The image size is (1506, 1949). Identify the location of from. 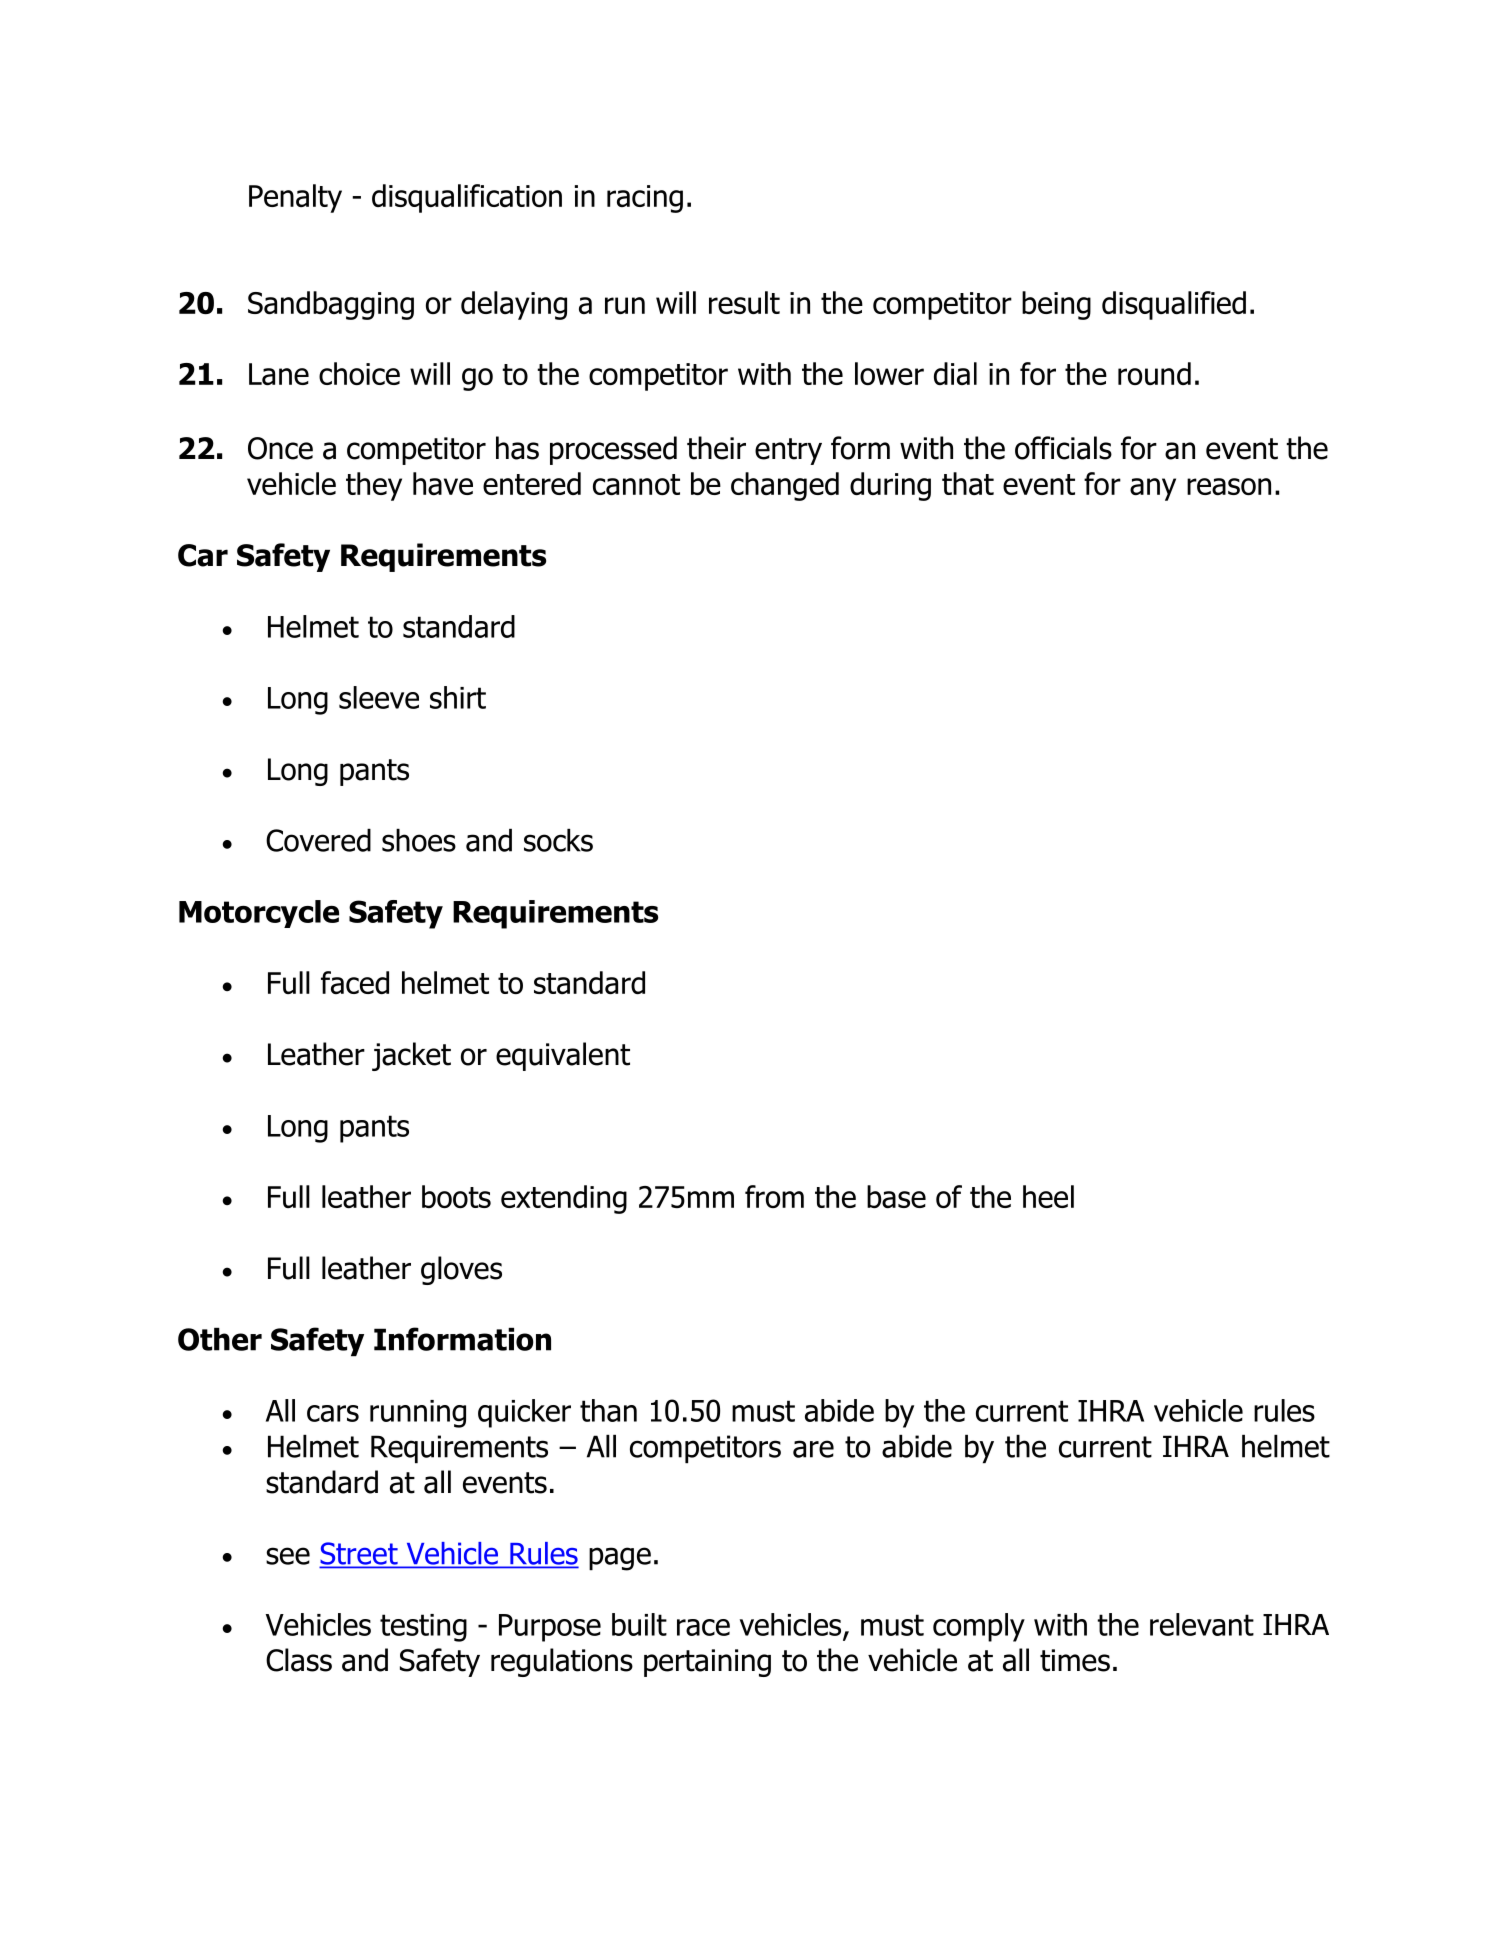
(774, 1196).
